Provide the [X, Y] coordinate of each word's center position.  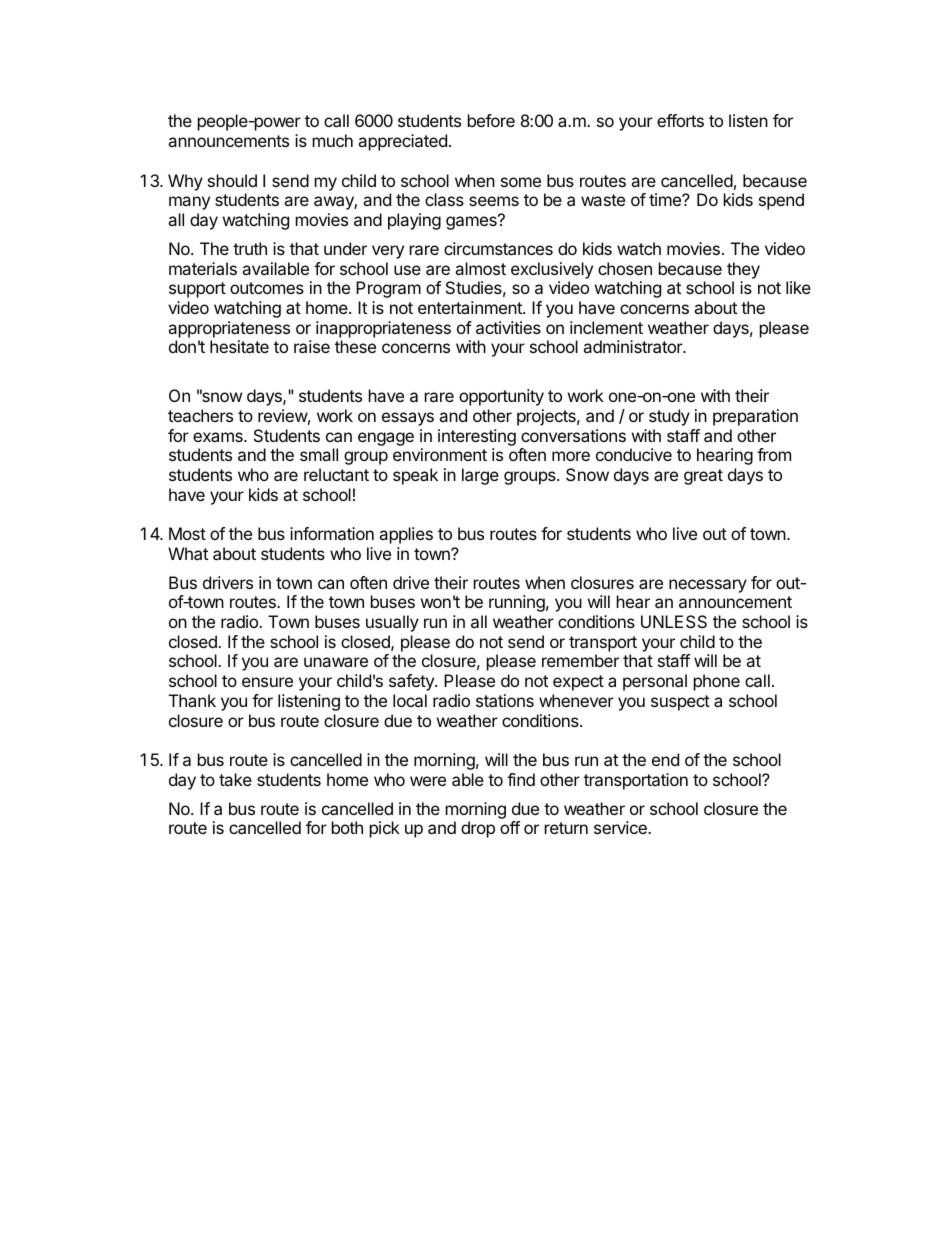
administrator [633, 346]
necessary [708, 586]
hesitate [239, 346]
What [188, 553]
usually [392, 623]
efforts [680, 120]
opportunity [501, 397]
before [491, 120]
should [232, 180]
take [235, 779]
